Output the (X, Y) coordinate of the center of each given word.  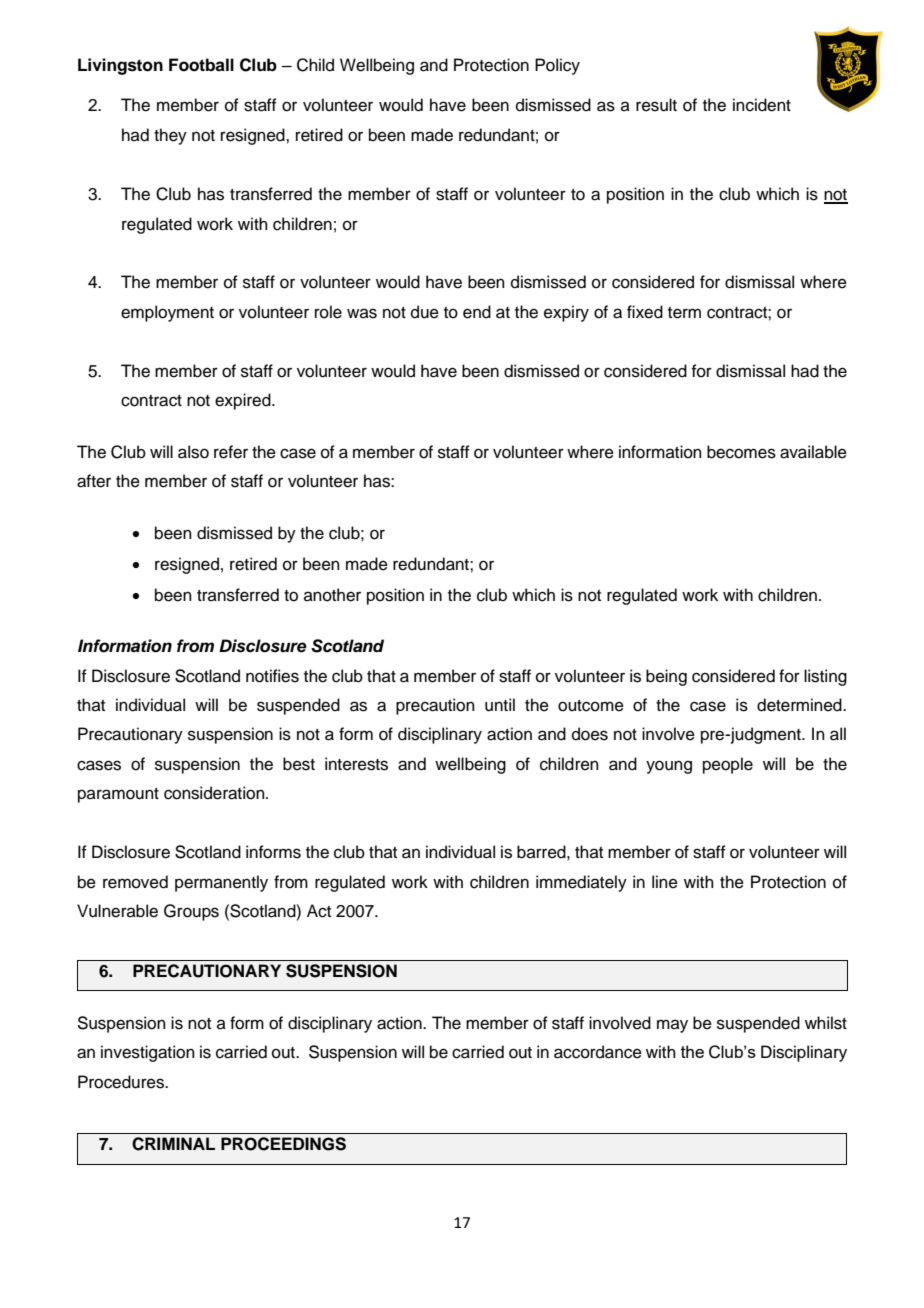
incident (762, 105)
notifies (272, 676)
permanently (221, 883)
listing (825, 677)
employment (167, 313)
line (665, 882)
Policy (557, 66)
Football (201, 65)
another (332, 595)
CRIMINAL (173, 1144)
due (425, 312)
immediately (581, 883)
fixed (645, 312)
